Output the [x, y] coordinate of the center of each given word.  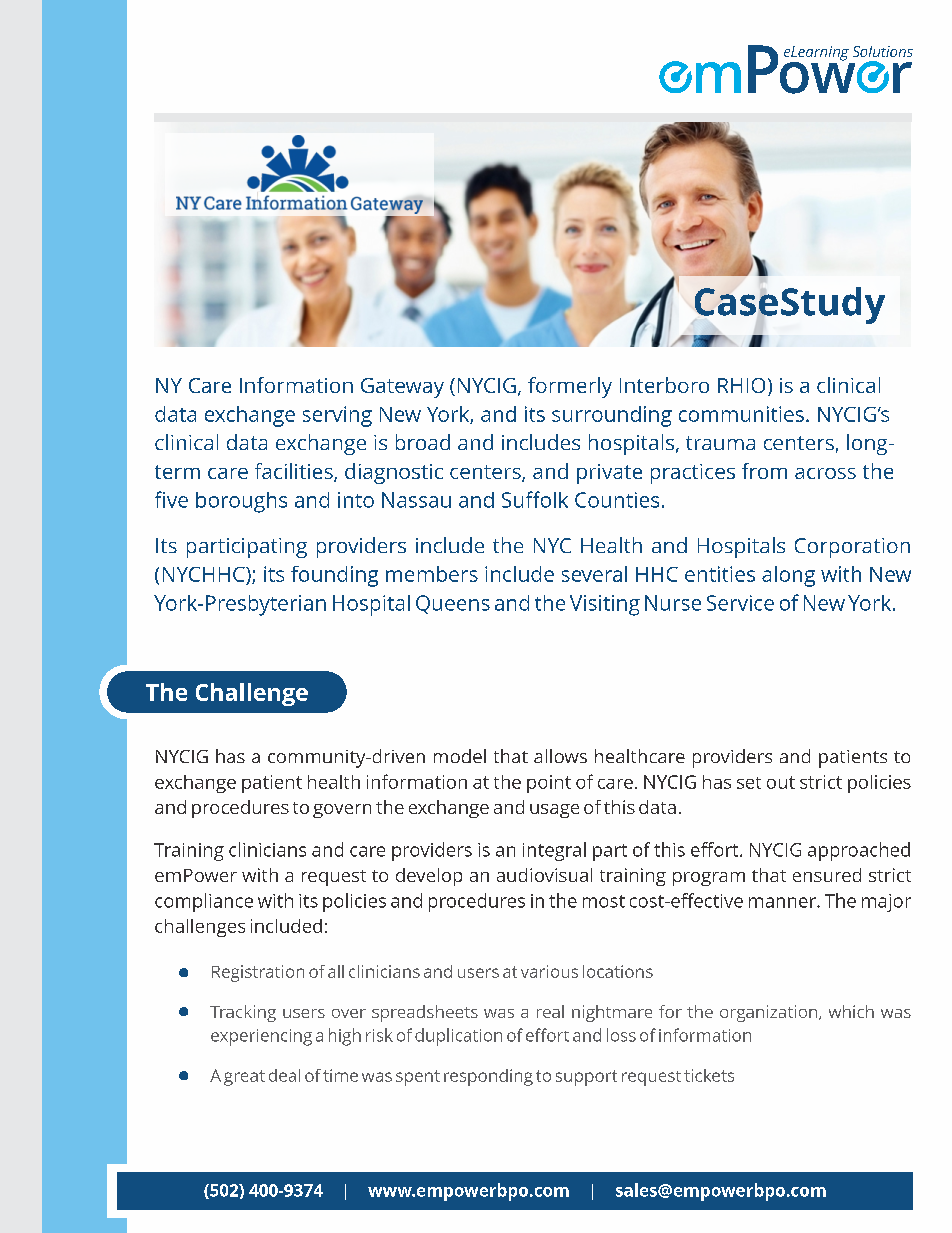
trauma [720, 443]
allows [560, 756]
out [781, 782]
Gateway [402, 388]
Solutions [883, 51]
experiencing [261, 1037]
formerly [570, 387]
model [460, 756]
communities [741, 414]
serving [337, 416]
